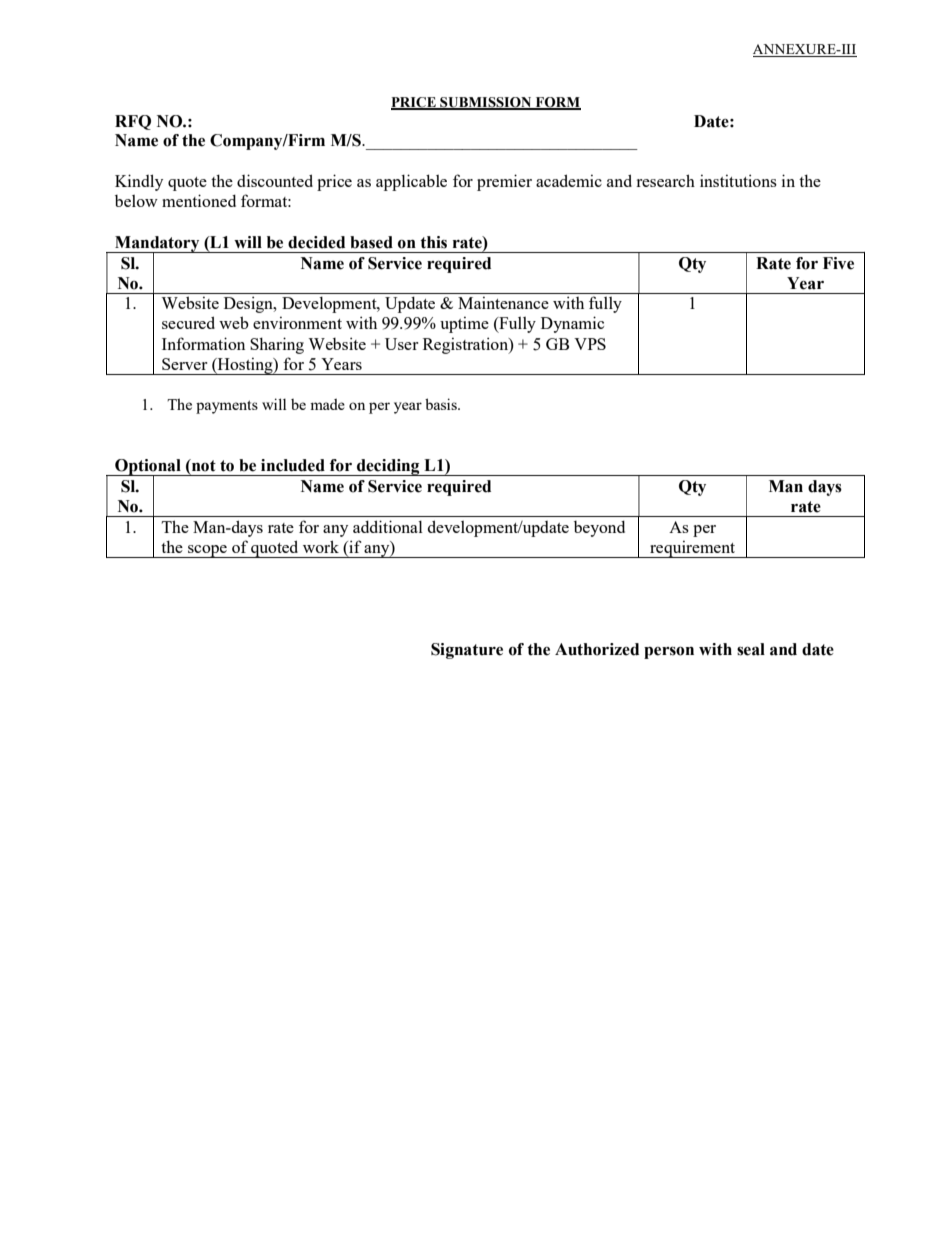 Image resolution: width=952 pixels, height=1233 pixels. What do you see at coordinates (486, 103) in the screenshot?
I see `SUBMISSION` at bounding box center [486, 103].
